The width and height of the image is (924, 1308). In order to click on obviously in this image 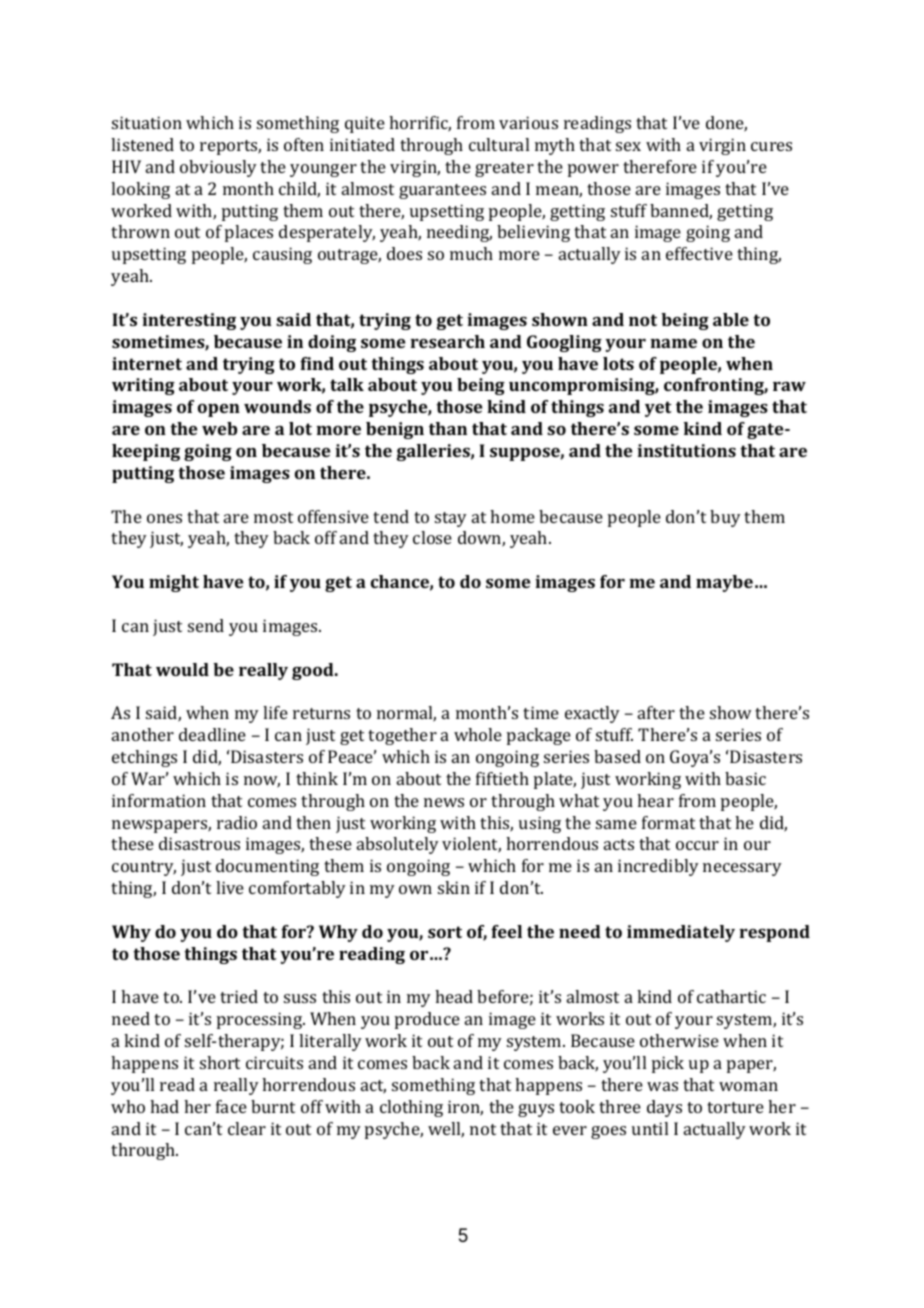, I will do `click(218, 168)`.
